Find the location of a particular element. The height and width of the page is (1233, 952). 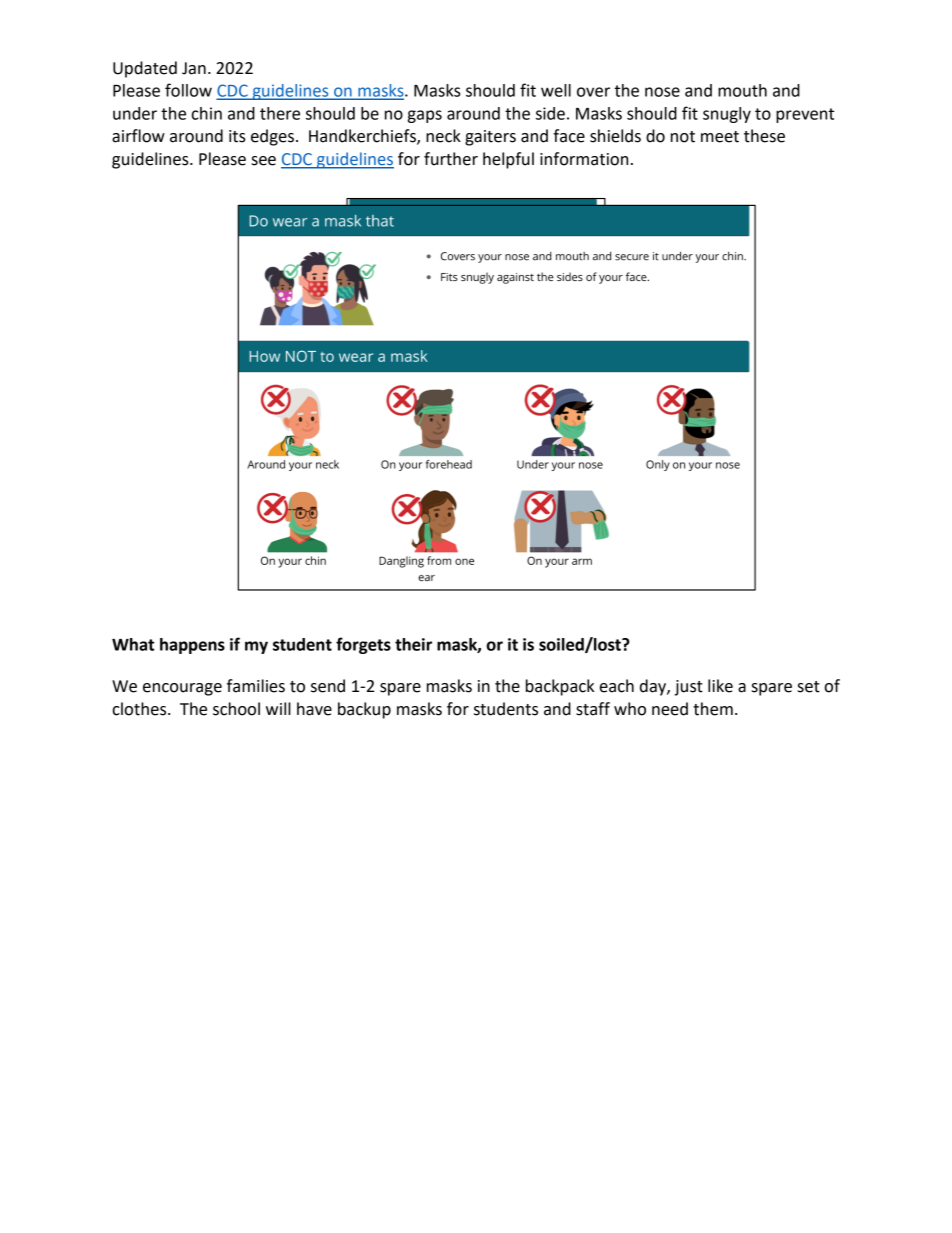

just is located at coordinates (689, 688).
